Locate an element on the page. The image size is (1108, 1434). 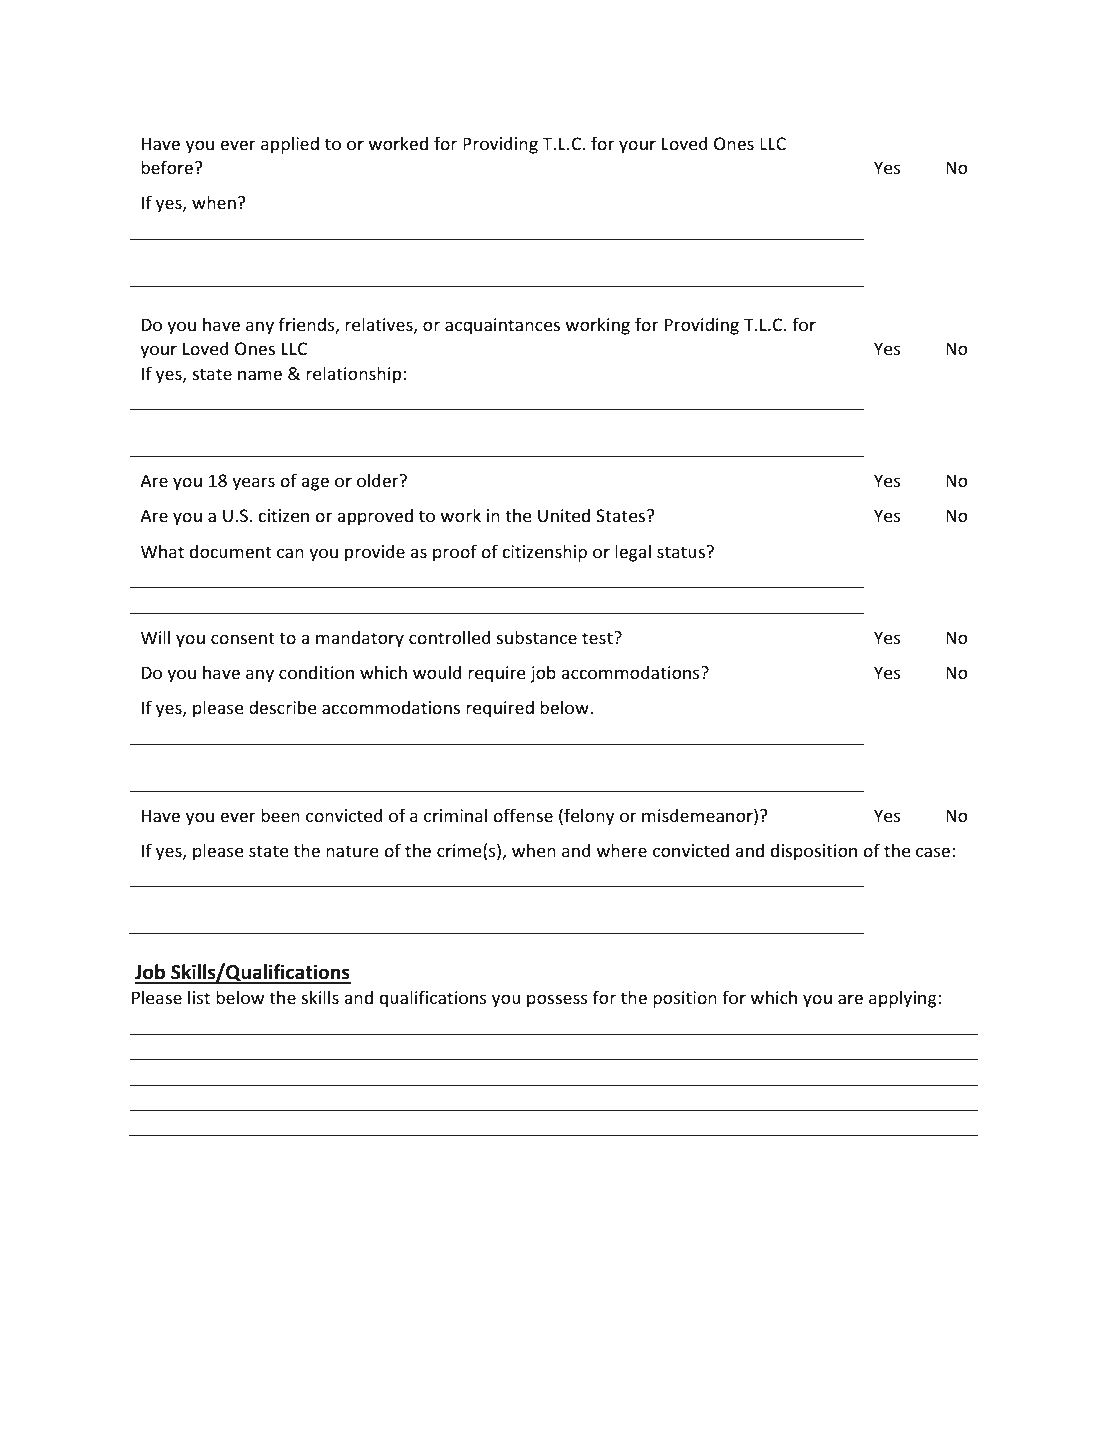
acquaintances is located at coordinates (502, 326).
